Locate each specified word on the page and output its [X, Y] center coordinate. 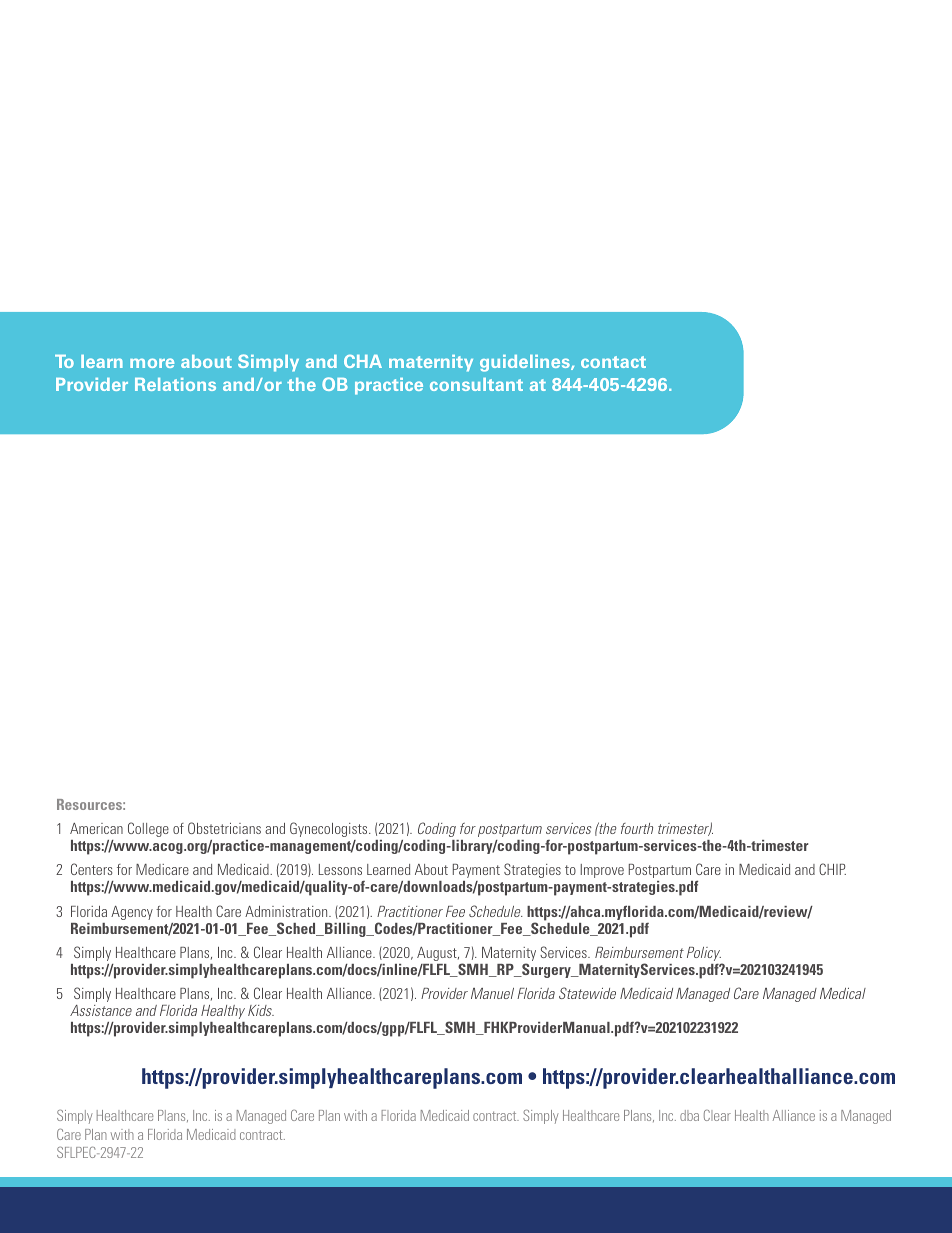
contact [613, 362]
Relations [175, 384]
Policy [705, 955]
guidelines [526, 363]
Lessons [340, 869]
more [152, 363]
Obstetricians [224, 828]
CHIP [832, 869]
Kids [261, 1010]
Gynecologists [330, 829]
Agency [132, 913]
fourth [637, 828]
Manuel [492, 993]
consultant [476, 384]
